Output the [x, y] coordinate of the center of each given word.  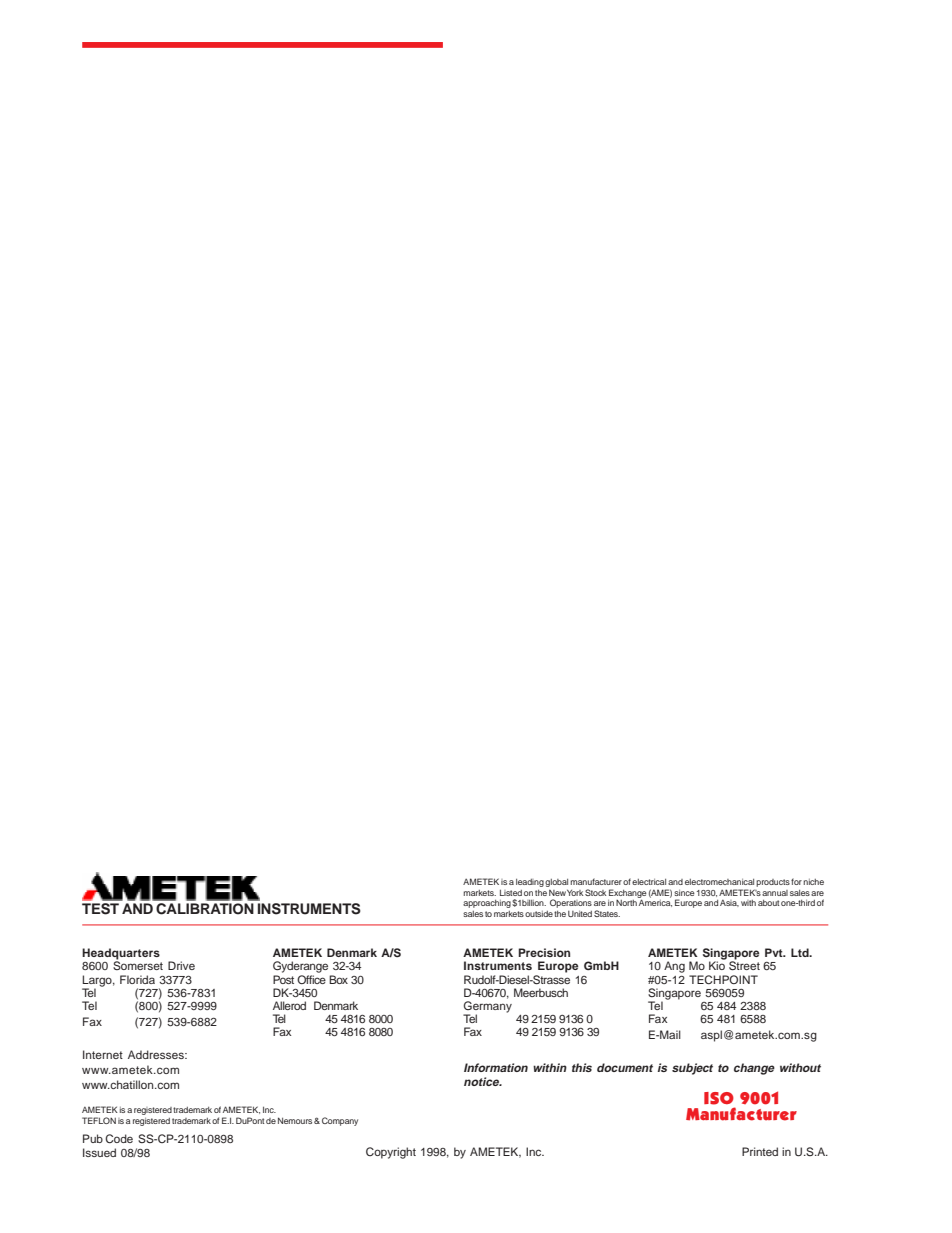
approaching [487, 904]
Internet [103, 1054]
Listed [511, 892]
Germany [487, 1008]
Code [119, 1138]
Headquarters [121, 955]
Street [744, 965]
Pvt [775, 952]
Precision [544, 952]
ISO [719, 1098]
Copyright [391, 1153]
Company [340, 1121]
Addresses [157, 1054]
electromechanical [719, 882]
